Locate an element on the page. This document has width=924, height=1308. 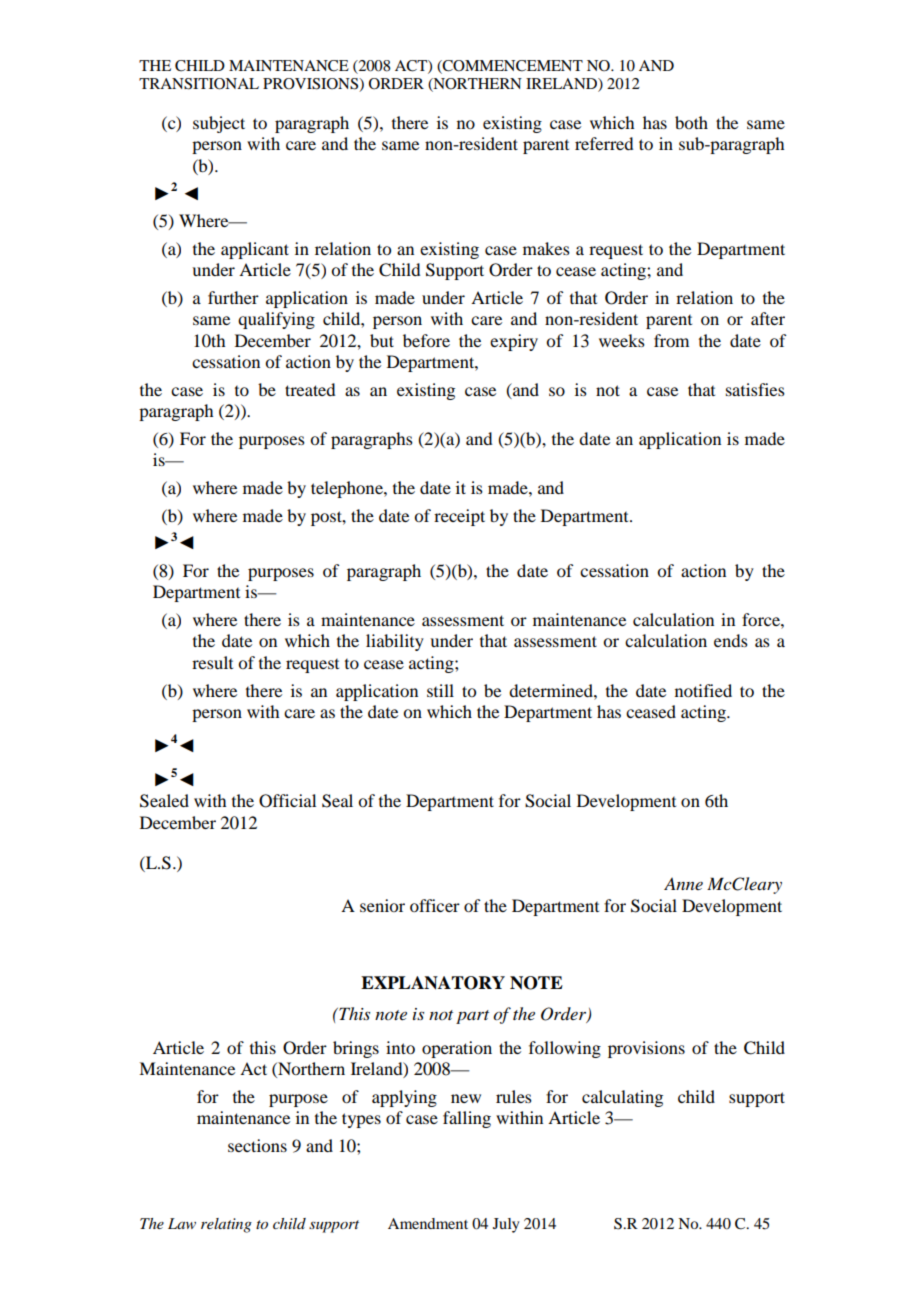
telephone is located at coordinates (348, 489).
